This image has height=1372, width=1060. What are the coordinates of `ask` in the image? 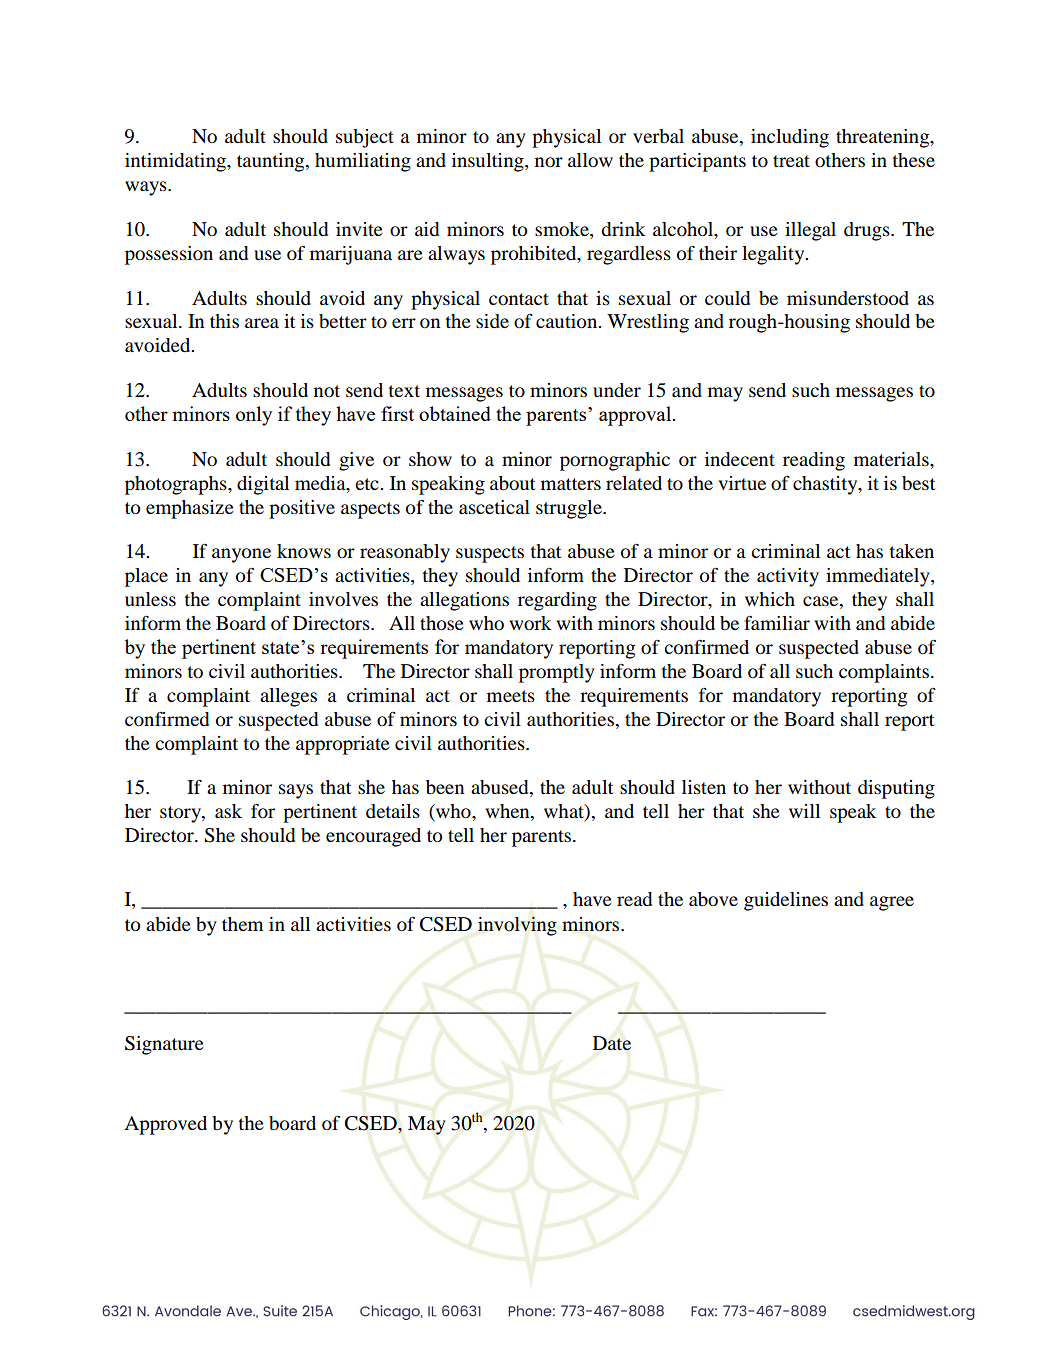 It's located at (228, 811).
